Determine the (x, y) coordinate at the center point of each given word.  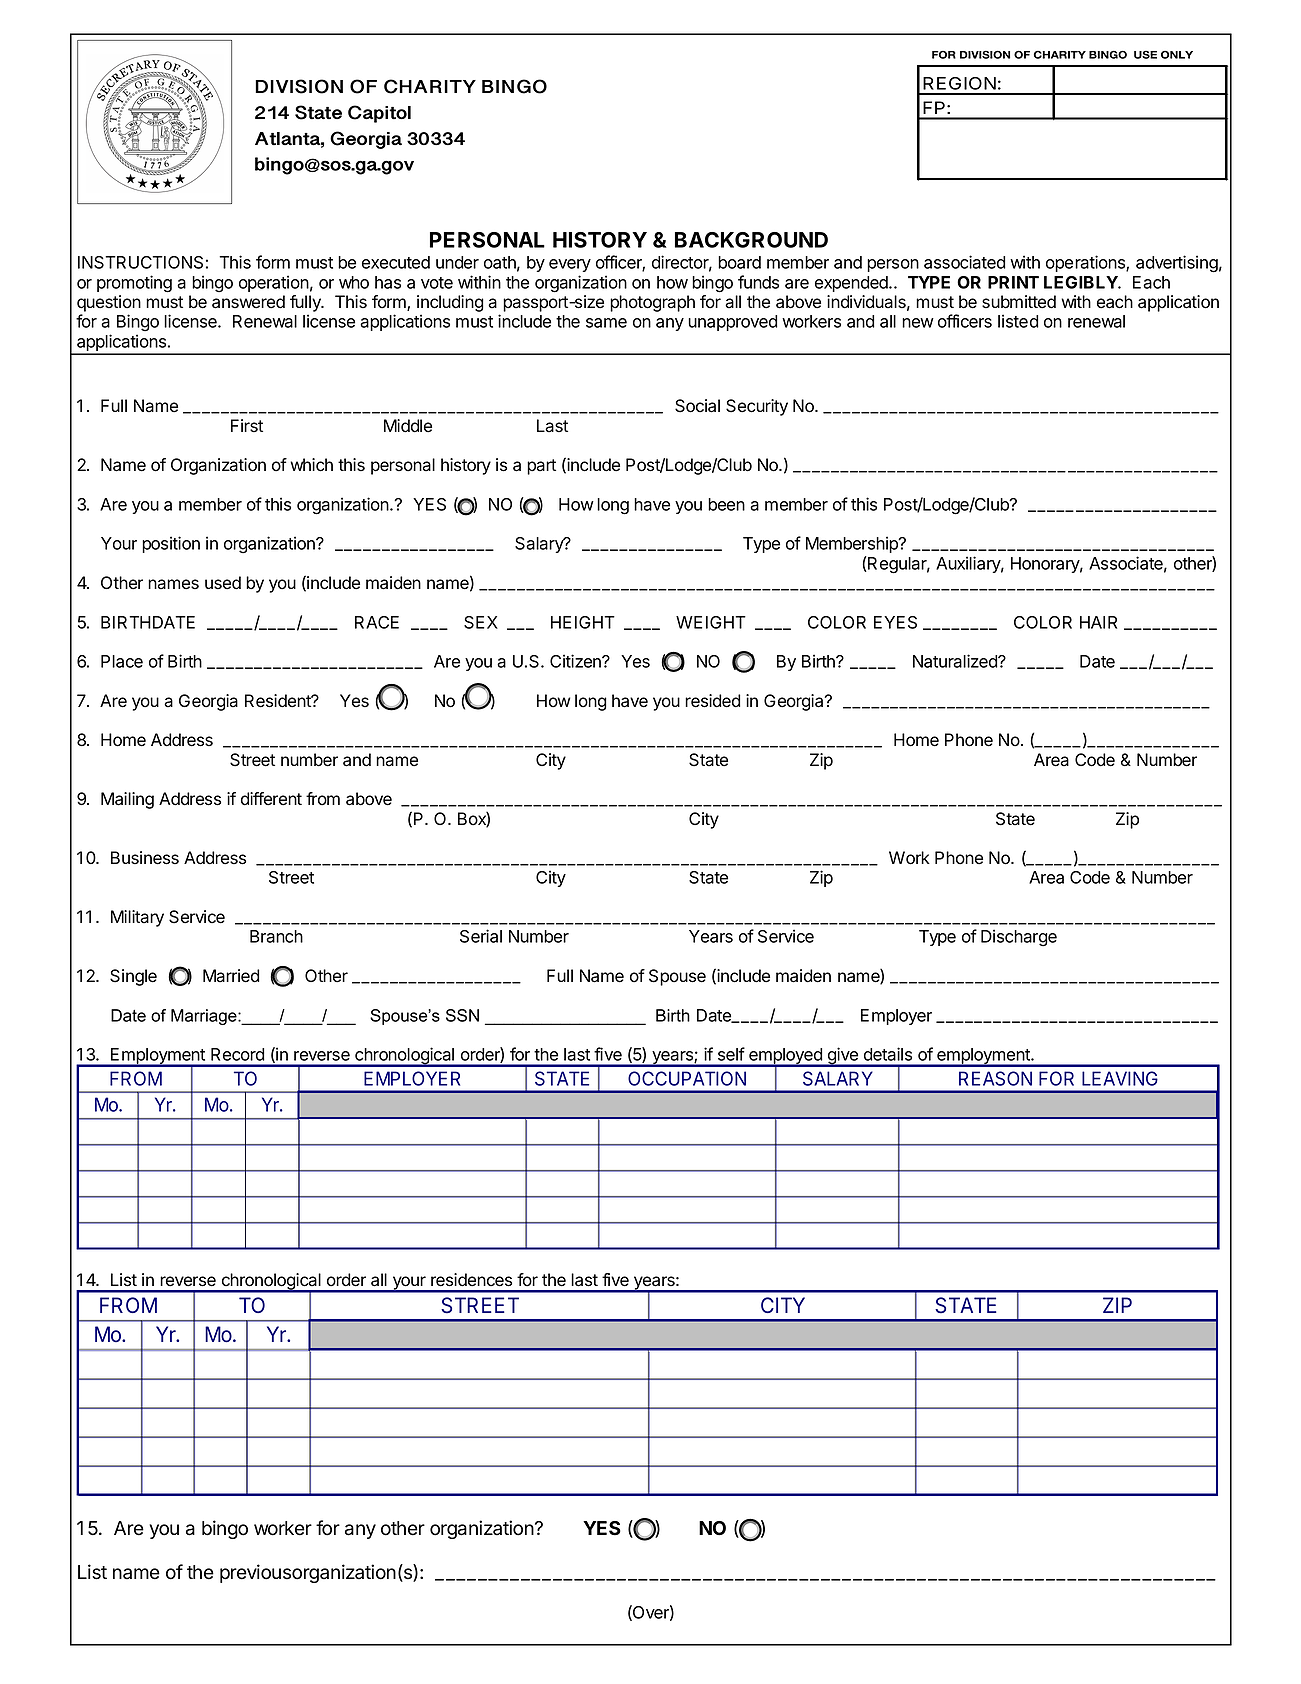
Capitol (379, 114)
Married (231, 976)
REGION (959, 83)
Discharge (1019, 938)
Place (122, 661)
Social (697, 406)
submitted (1019, 302)
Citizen (576, 661)
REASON (995, 1078)
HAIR (1098, 622)
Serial (481, 936)
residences (471, 1280)
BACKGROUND (751, 240)
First (247, 426)
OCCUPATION (687, 1078)
